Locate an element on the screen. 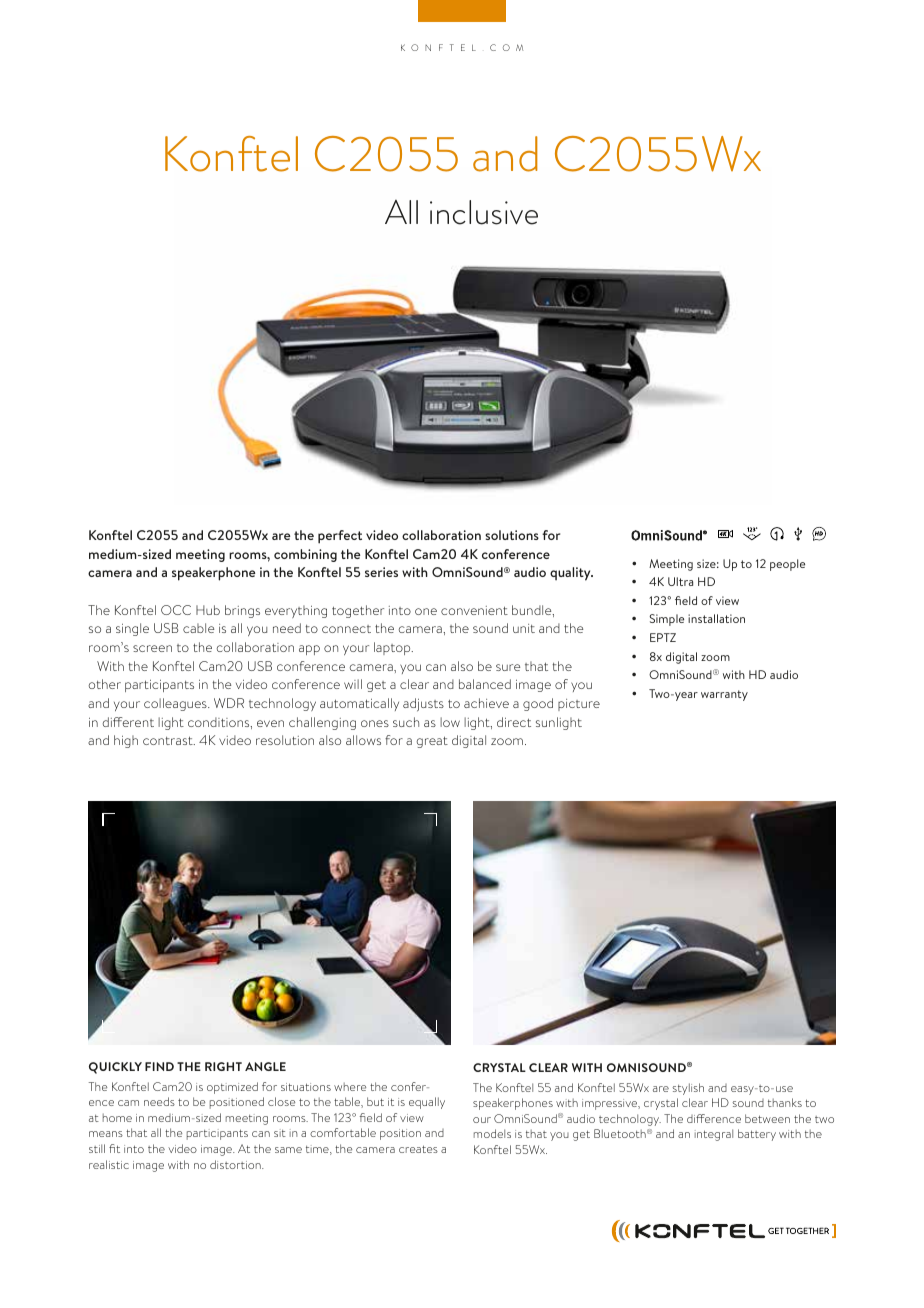 The image size is (924, 1308). warranty is located at coordinates (724, 695).
